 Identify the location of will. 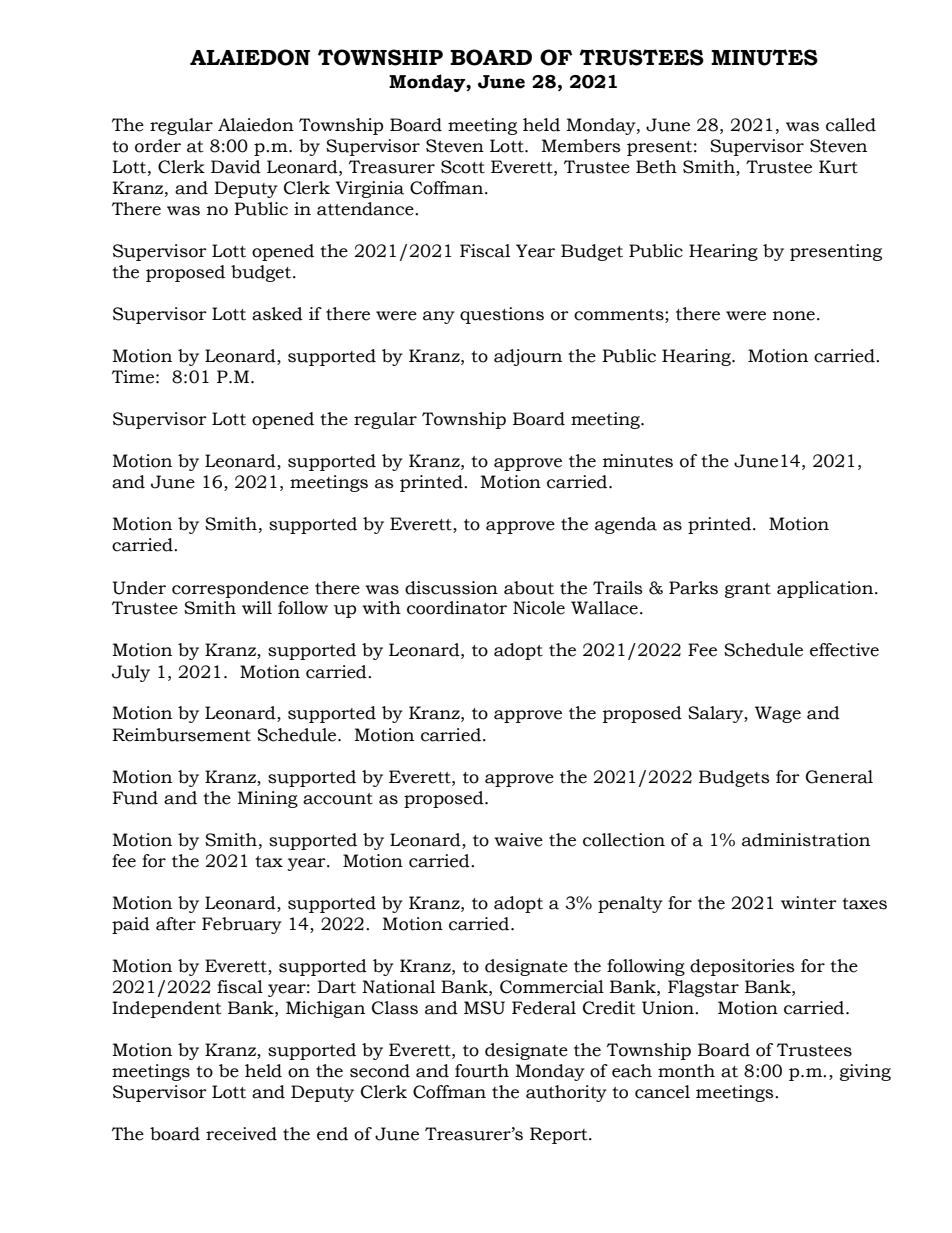
(257, 607).
